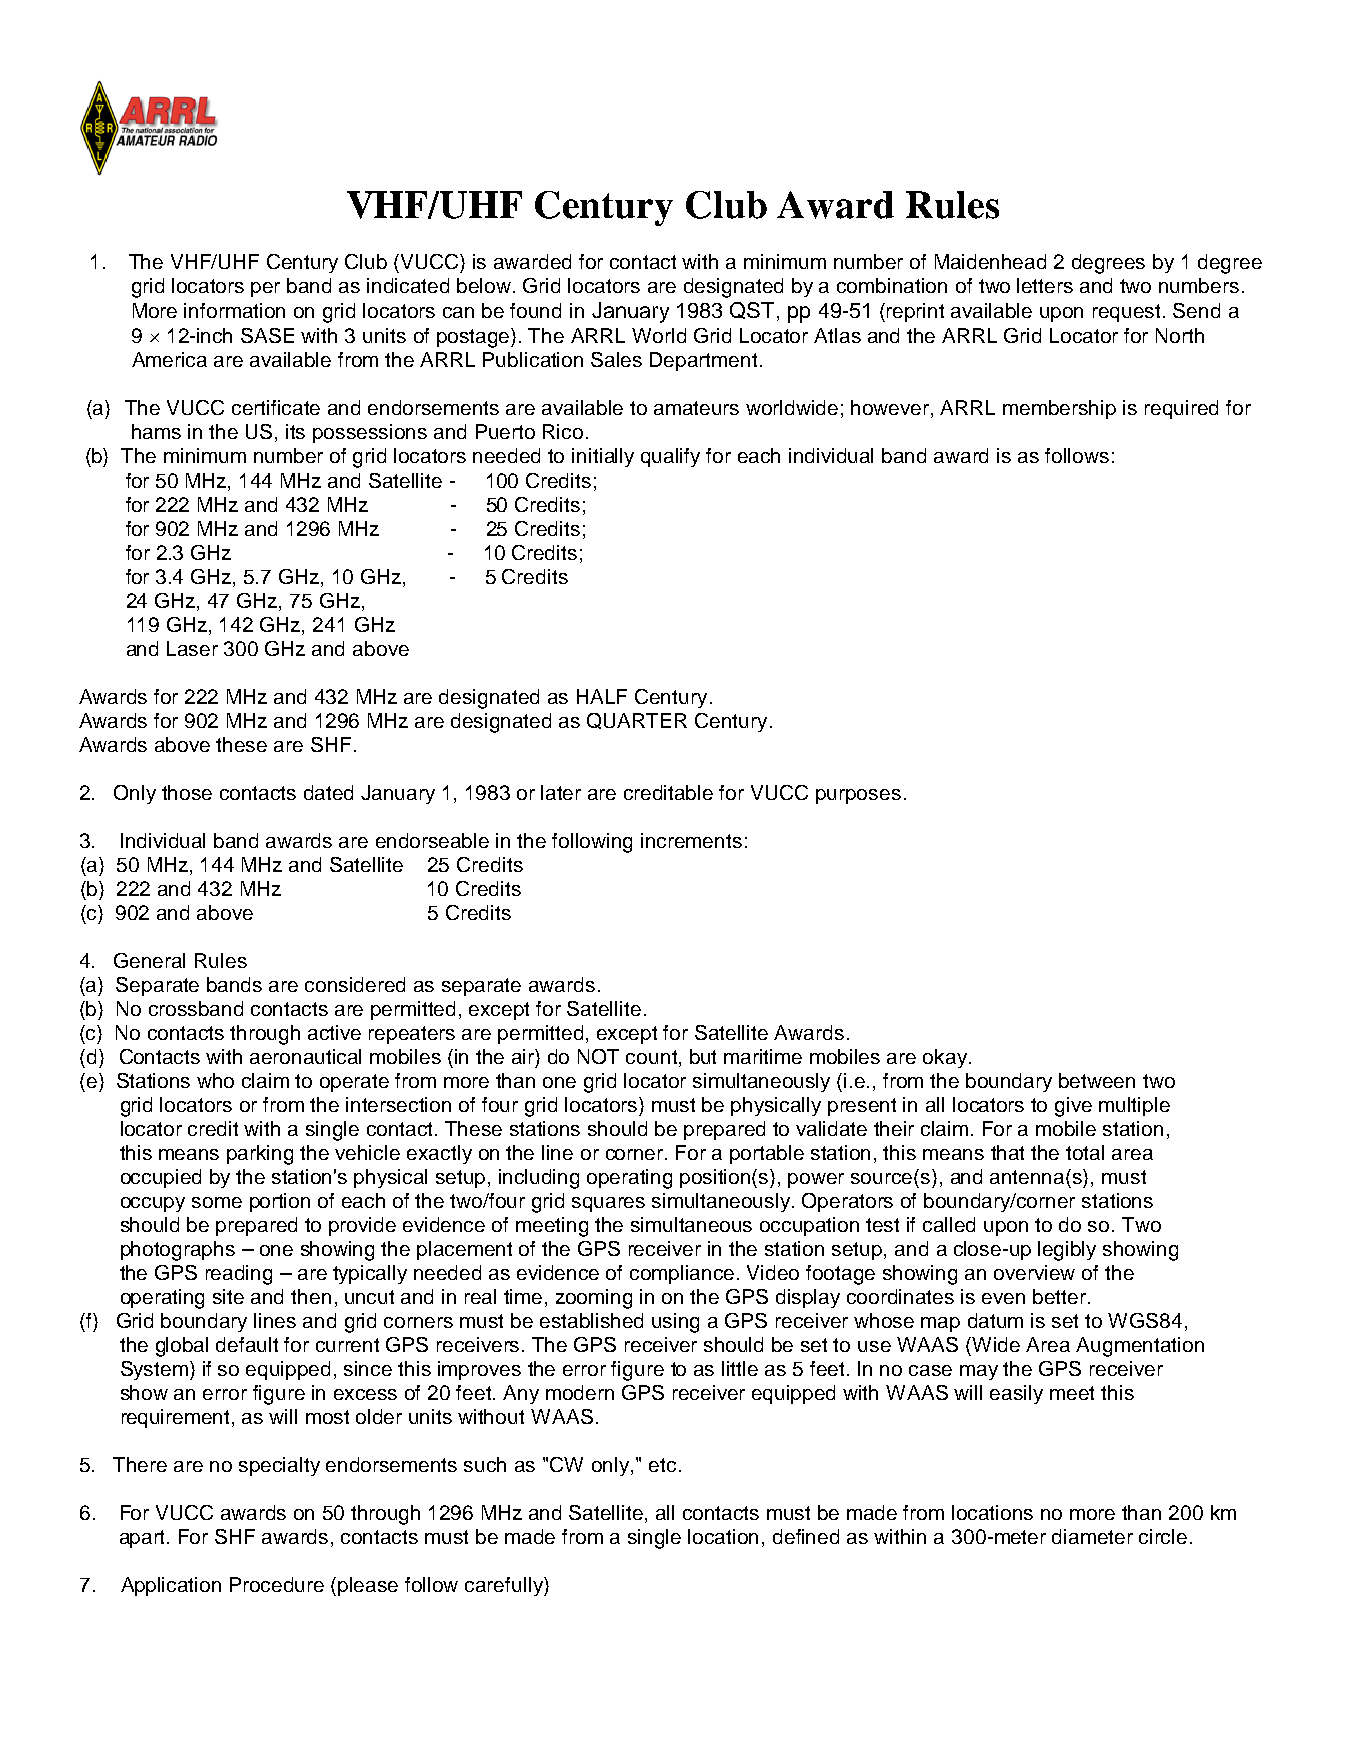  I want to click on Department, so click(703, 361).
